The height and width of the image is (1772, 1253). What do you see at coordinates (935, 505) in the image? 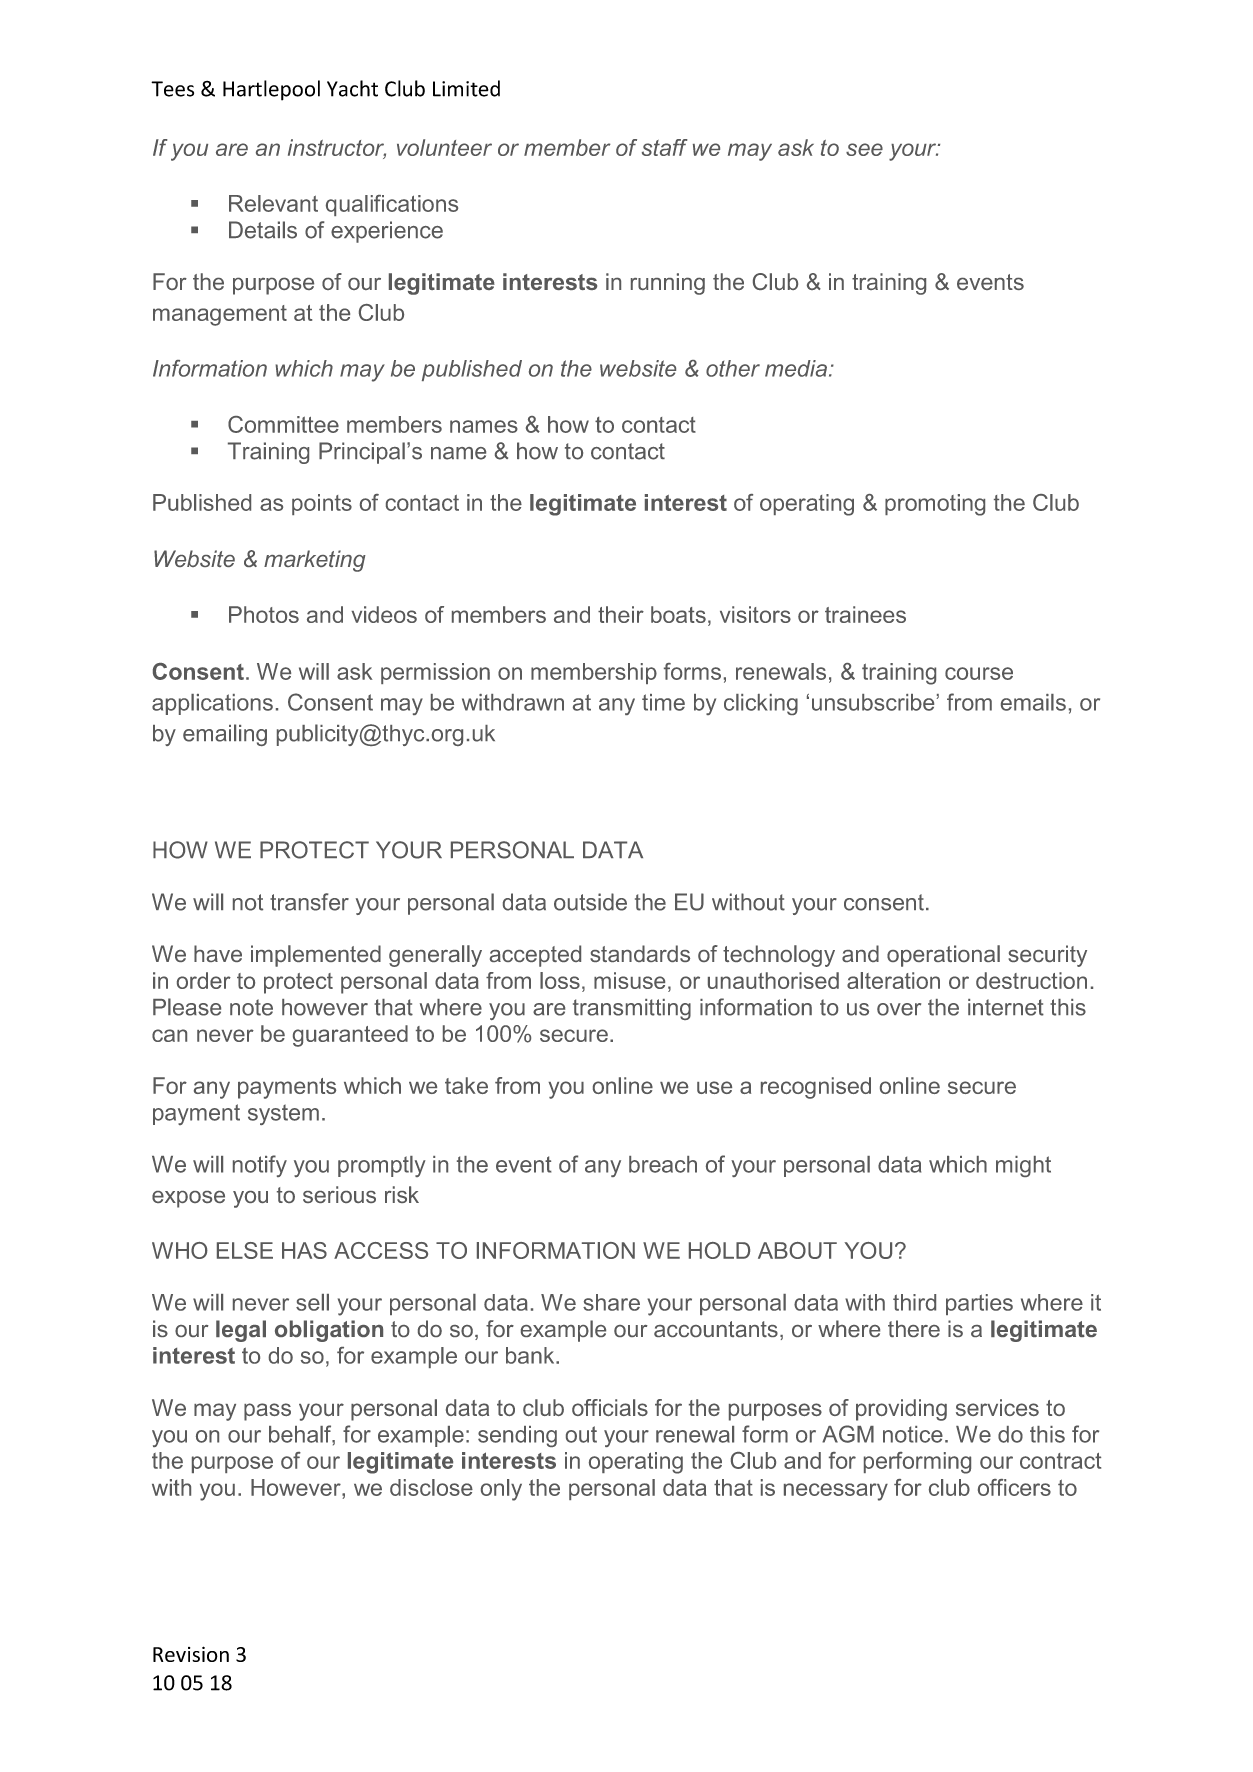
I see `promoting` at bounding box center [935, 505].
